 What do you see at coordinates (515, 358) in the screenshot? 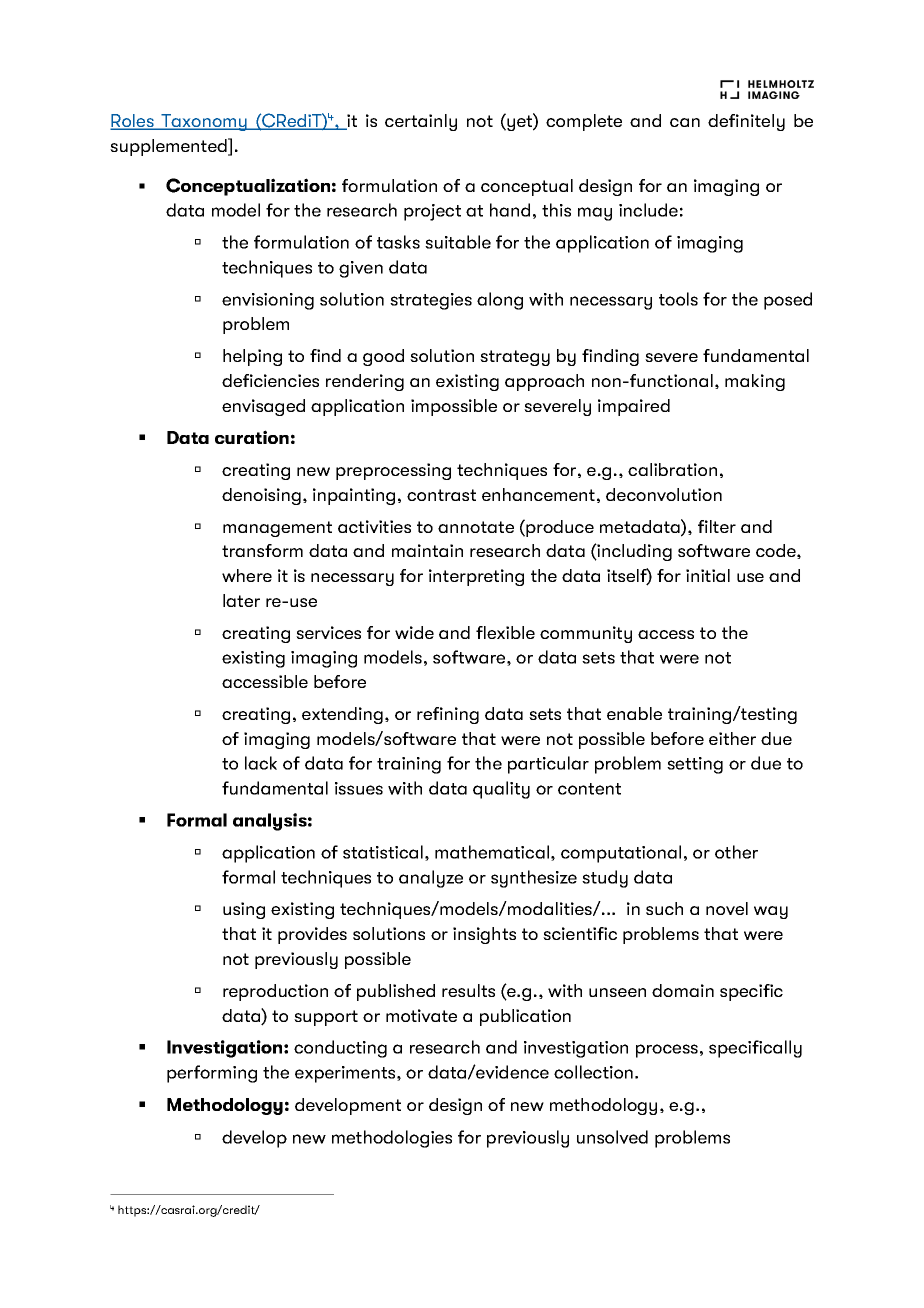
I see `strategy` at bounding box center [515, 358].
